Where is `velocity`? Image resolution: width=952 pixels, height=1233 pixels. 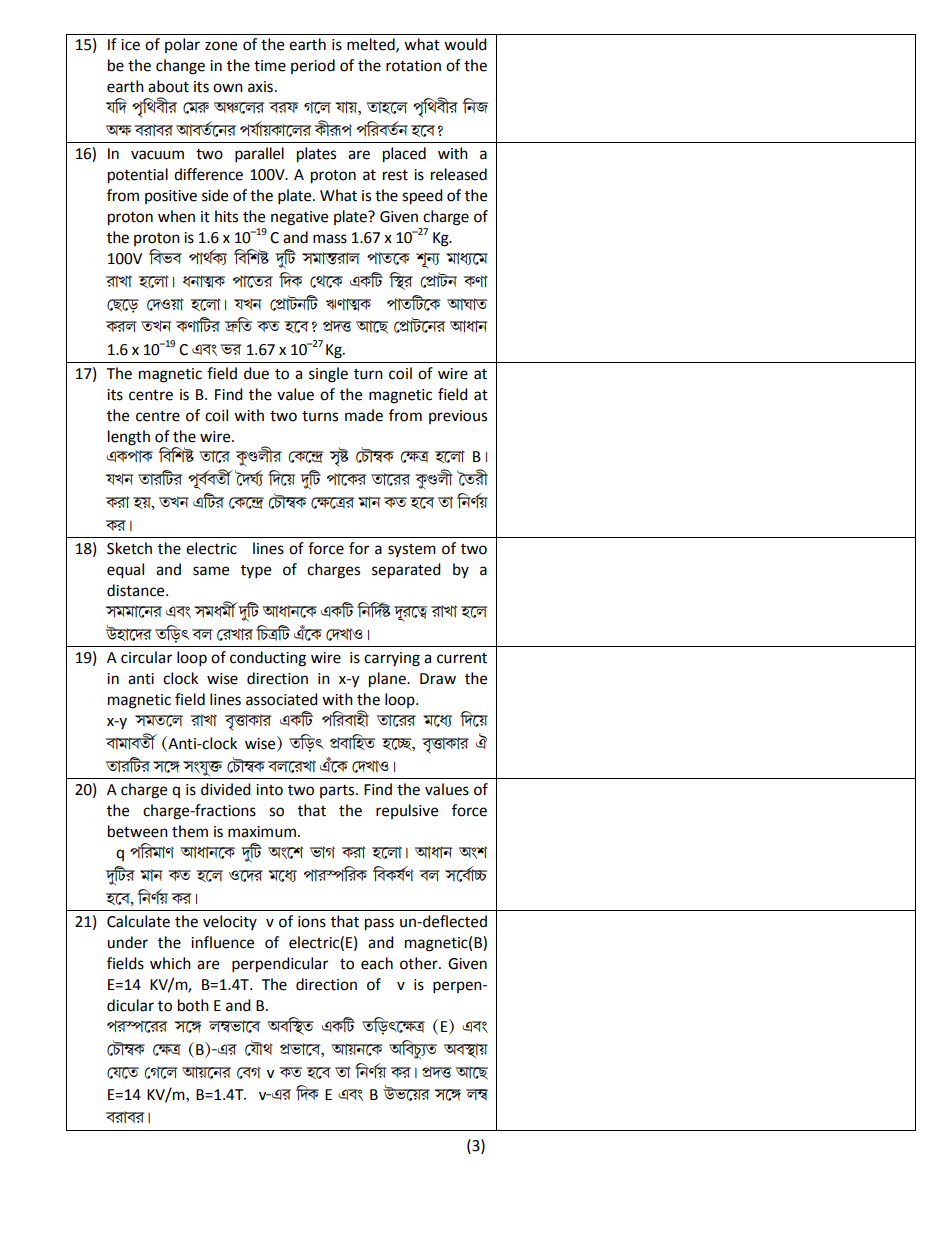 velocity is located at coordinates (230, 922).
